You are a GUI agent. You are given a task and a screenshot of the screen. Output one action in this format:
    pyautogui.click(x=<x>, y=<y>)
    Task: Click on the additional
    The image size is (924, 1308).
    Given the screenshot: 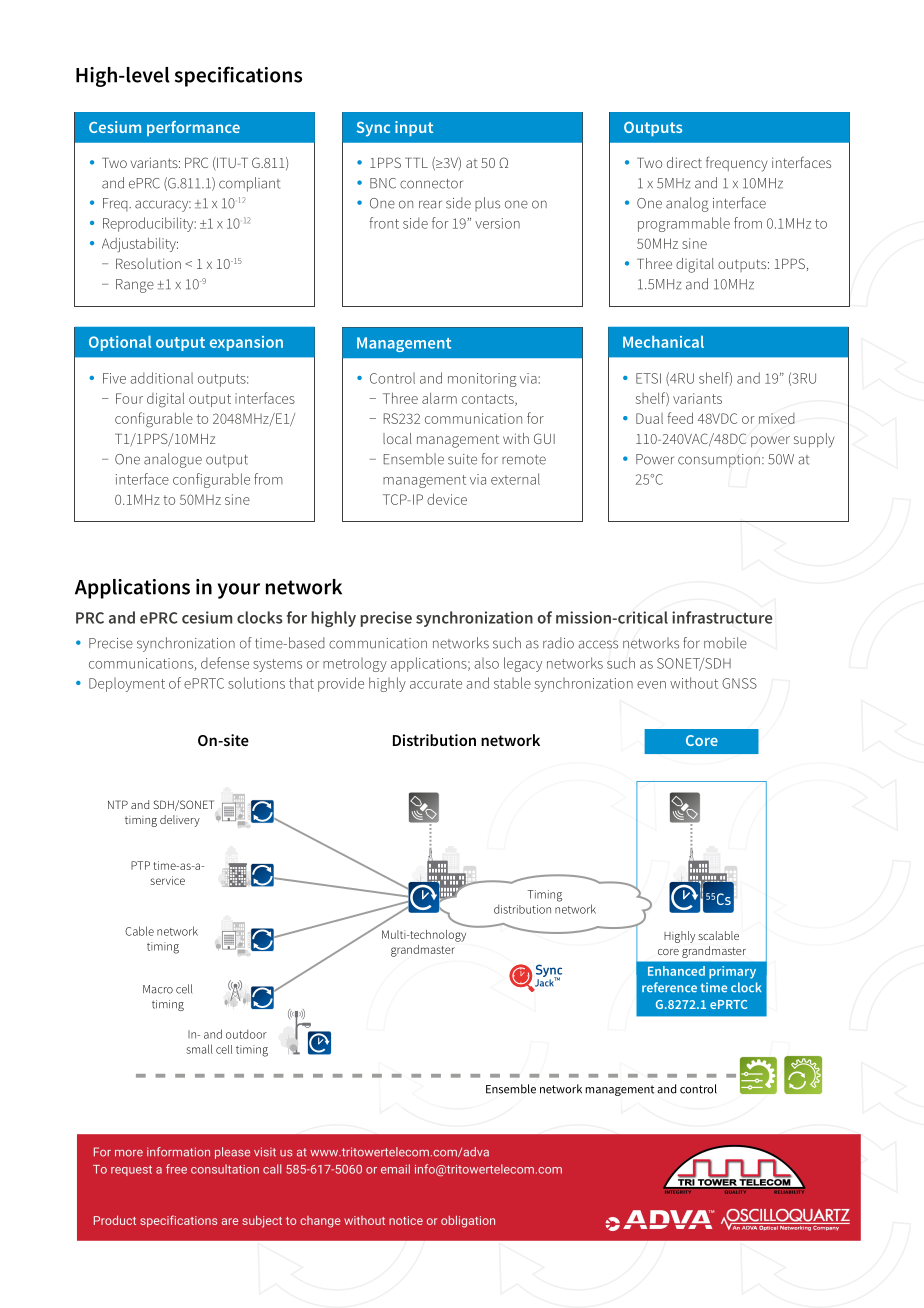 What is the action you would take?
    pyautogui.click(x=161, y=378)
